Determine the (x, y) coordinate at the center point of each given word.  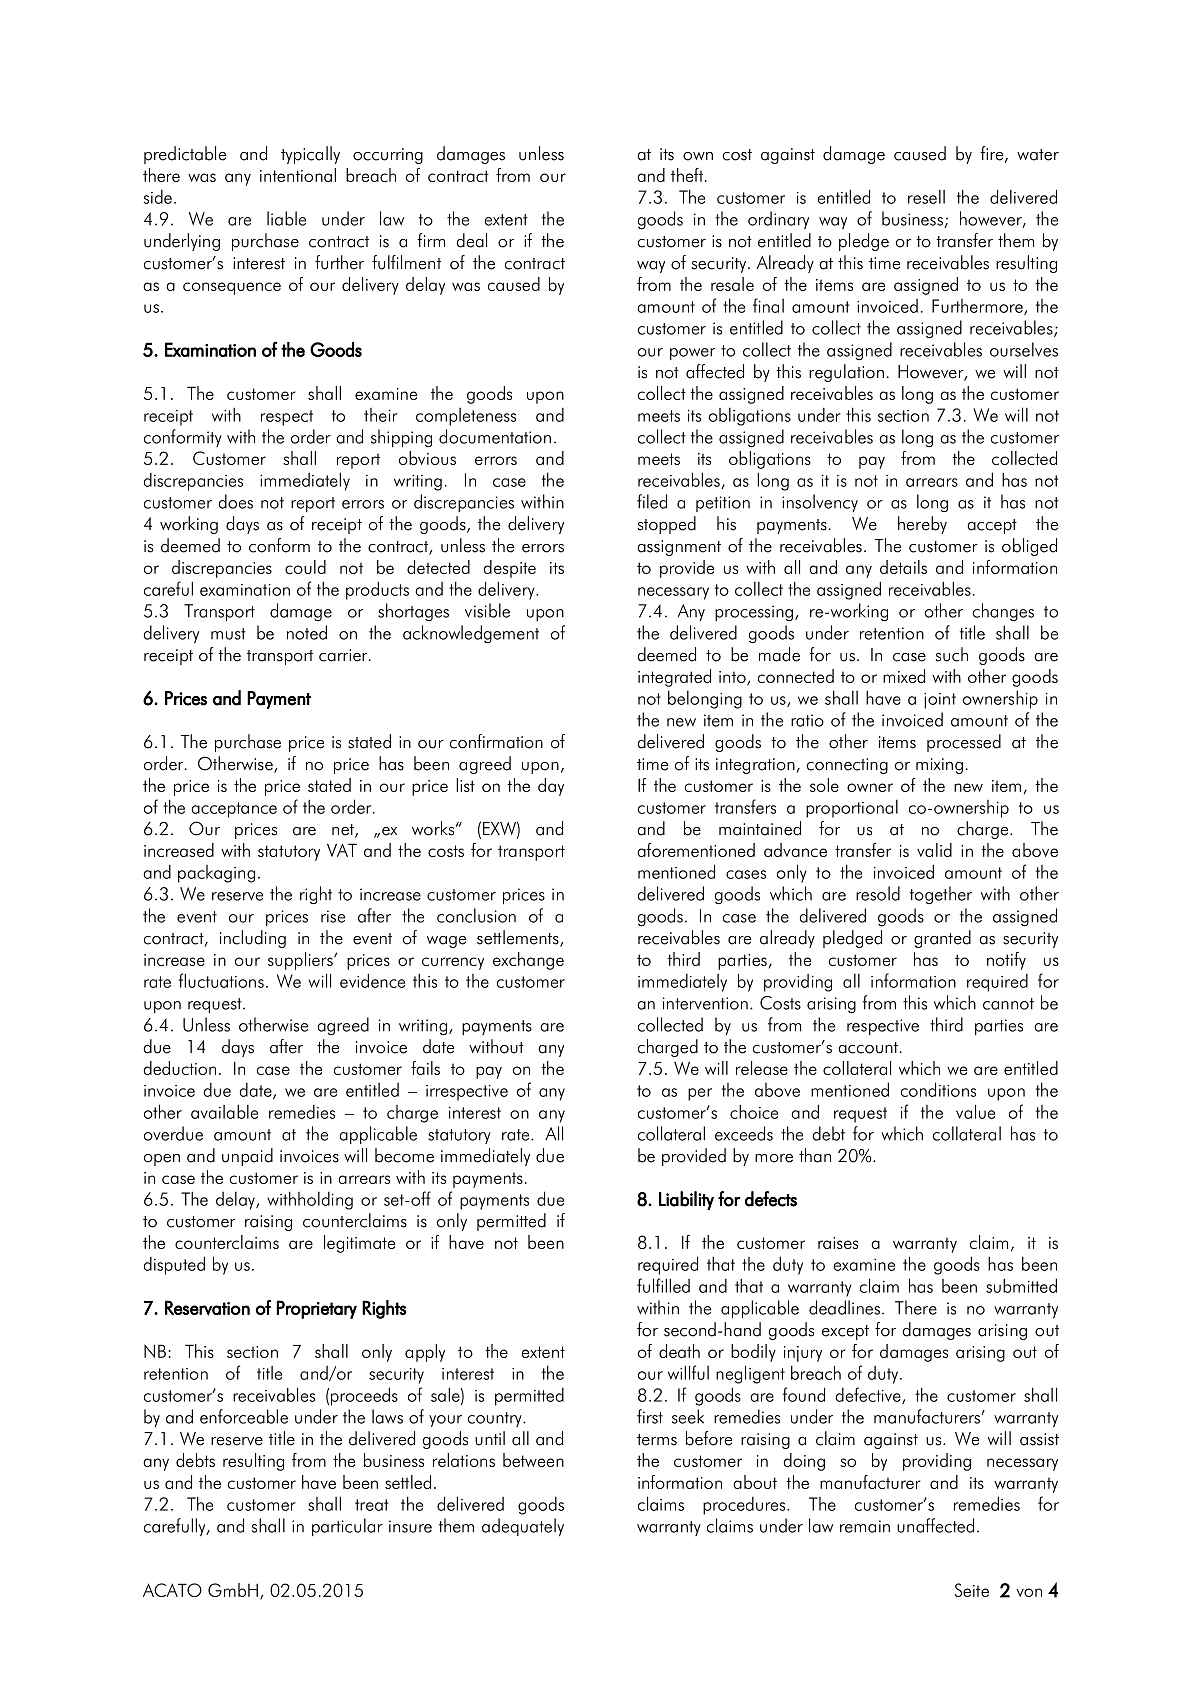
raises (838, 1243)
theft (687, 175)
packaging (216, 874)
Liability (686, 1200)
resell (926, 197)
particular (347, 1527)
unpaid (247, 1157)
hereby (922, 525)
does (235, 501)
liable (286, 218)
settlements (519, 938)
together (941, 895)
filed (652, 501)
